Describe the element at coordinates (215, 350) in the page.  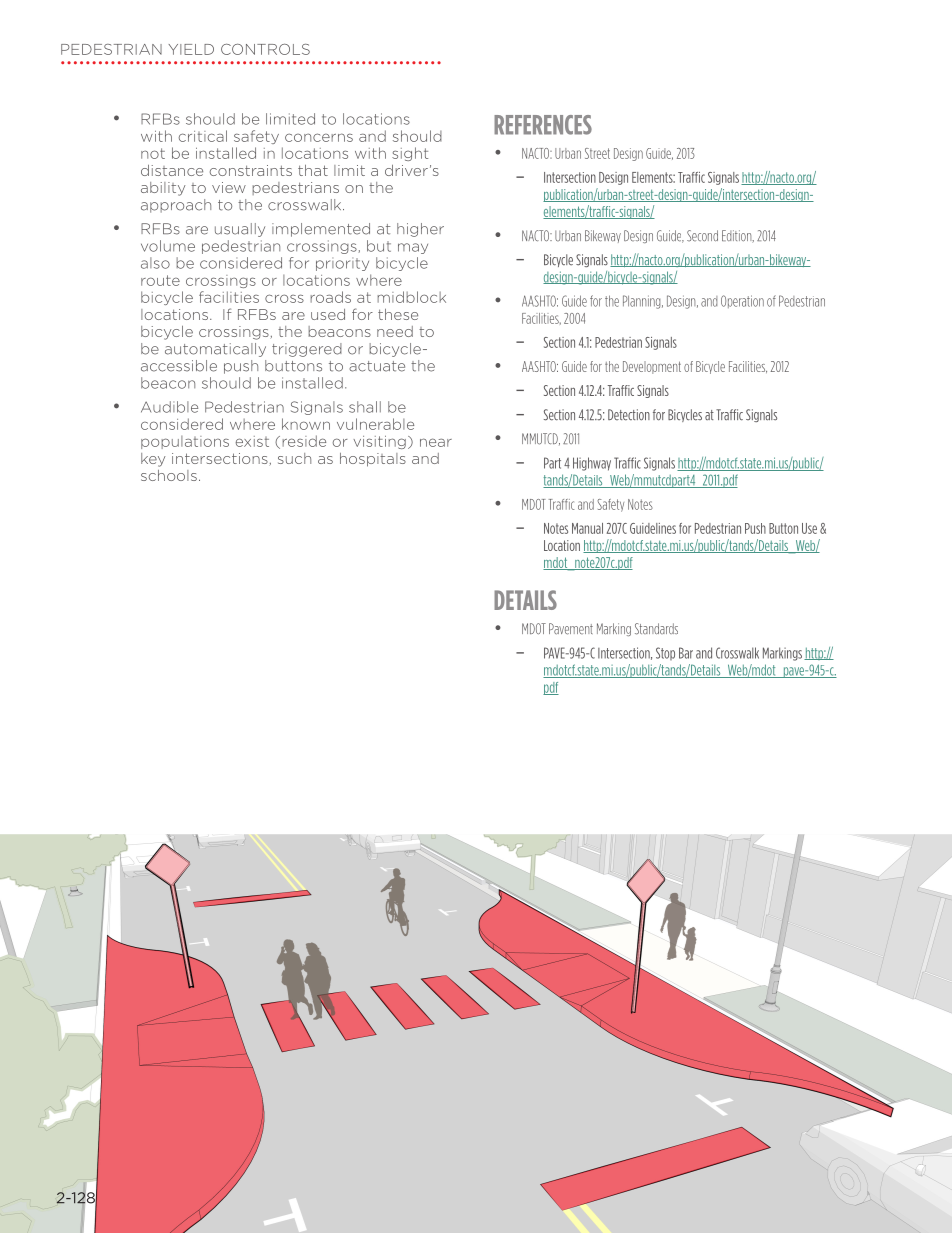
I see `automatically` at that location.
